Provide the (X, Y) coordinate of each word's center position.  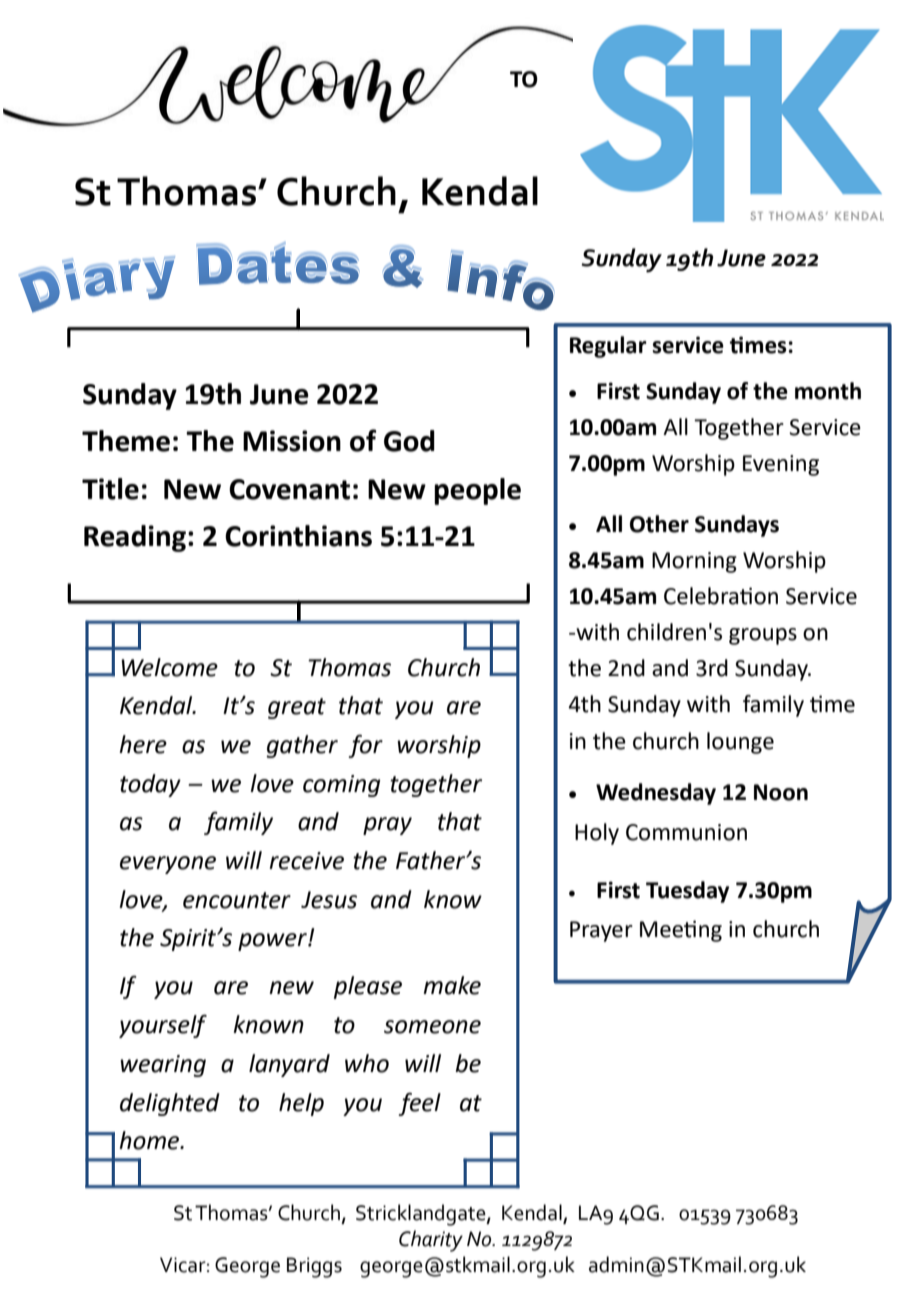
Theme (126, 441)
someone (432, 1027)
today (150, 785)
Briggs (314, 1267)
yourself (163, 1026)
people (477, 491)
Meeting (681, 931)
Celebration (721, 596)
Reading (135, 538)
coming (341, 786)
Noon (781, 792)
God (409, 441)
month (828, 391)
